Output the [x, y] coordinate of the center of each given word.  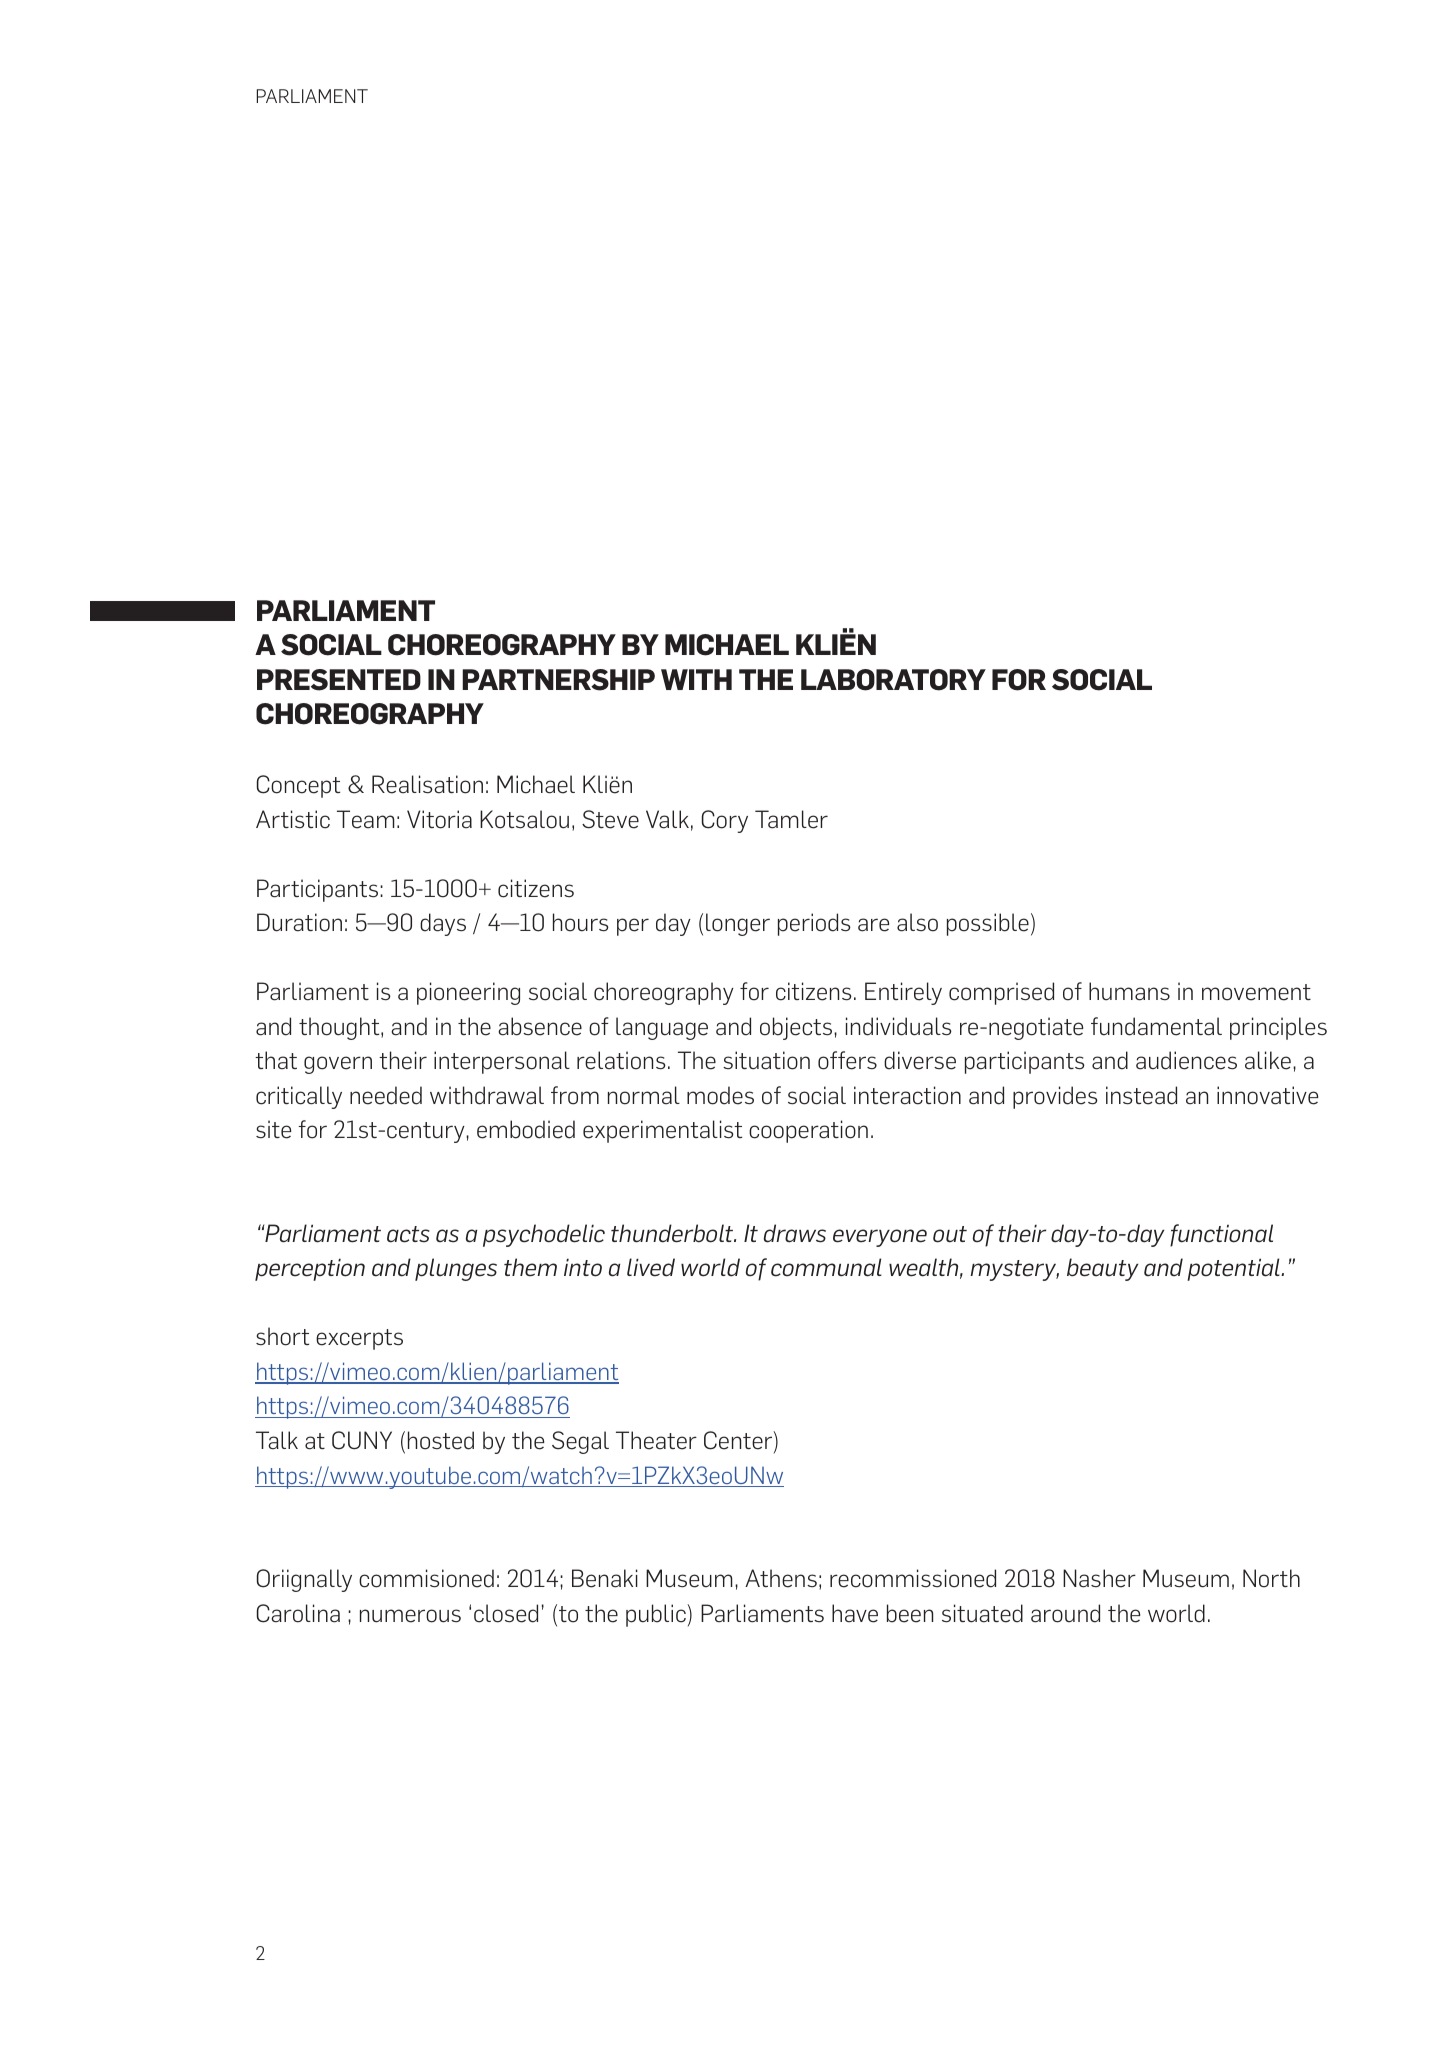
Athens [781, 1578]
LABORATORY [893, 680]
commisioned [426, 1578]
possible [988, 924]
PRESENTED [339, 680]
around [1065, 1613]
